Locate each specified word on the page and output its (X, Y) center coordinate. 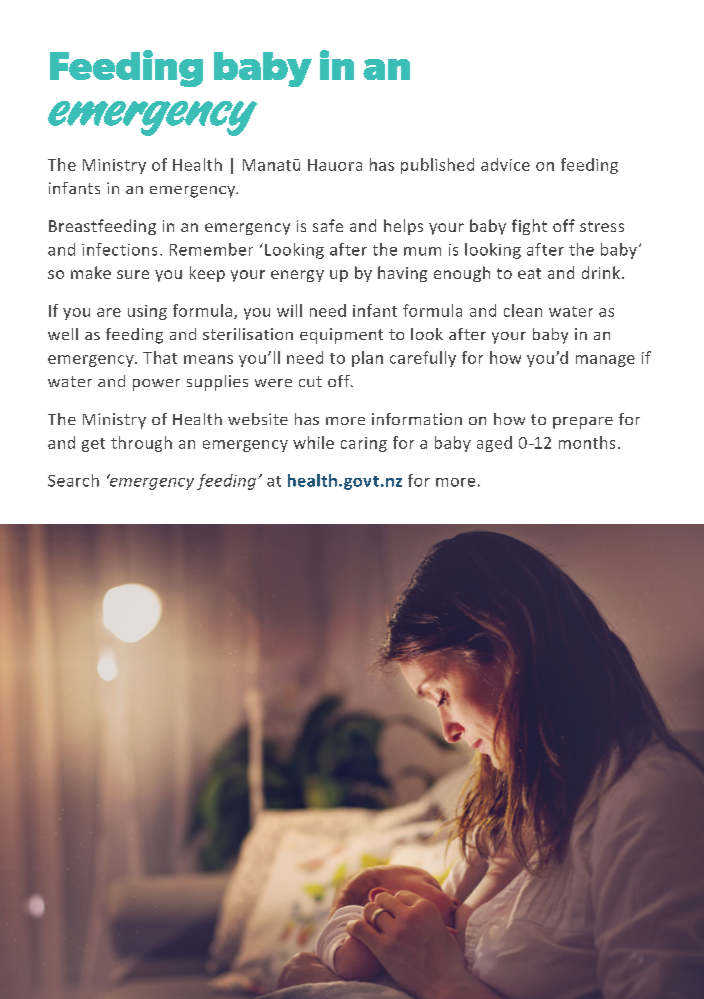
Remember (211, 249)
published (437, 166)
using (147, 312)
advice (505, 164)
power (156, 385)
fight (529, 227)
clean (523, 310)
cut (310, 381)
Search (73, 480)
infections (119, 249)
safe (328, 225)
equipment (341, 336)
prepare (583, 423)
